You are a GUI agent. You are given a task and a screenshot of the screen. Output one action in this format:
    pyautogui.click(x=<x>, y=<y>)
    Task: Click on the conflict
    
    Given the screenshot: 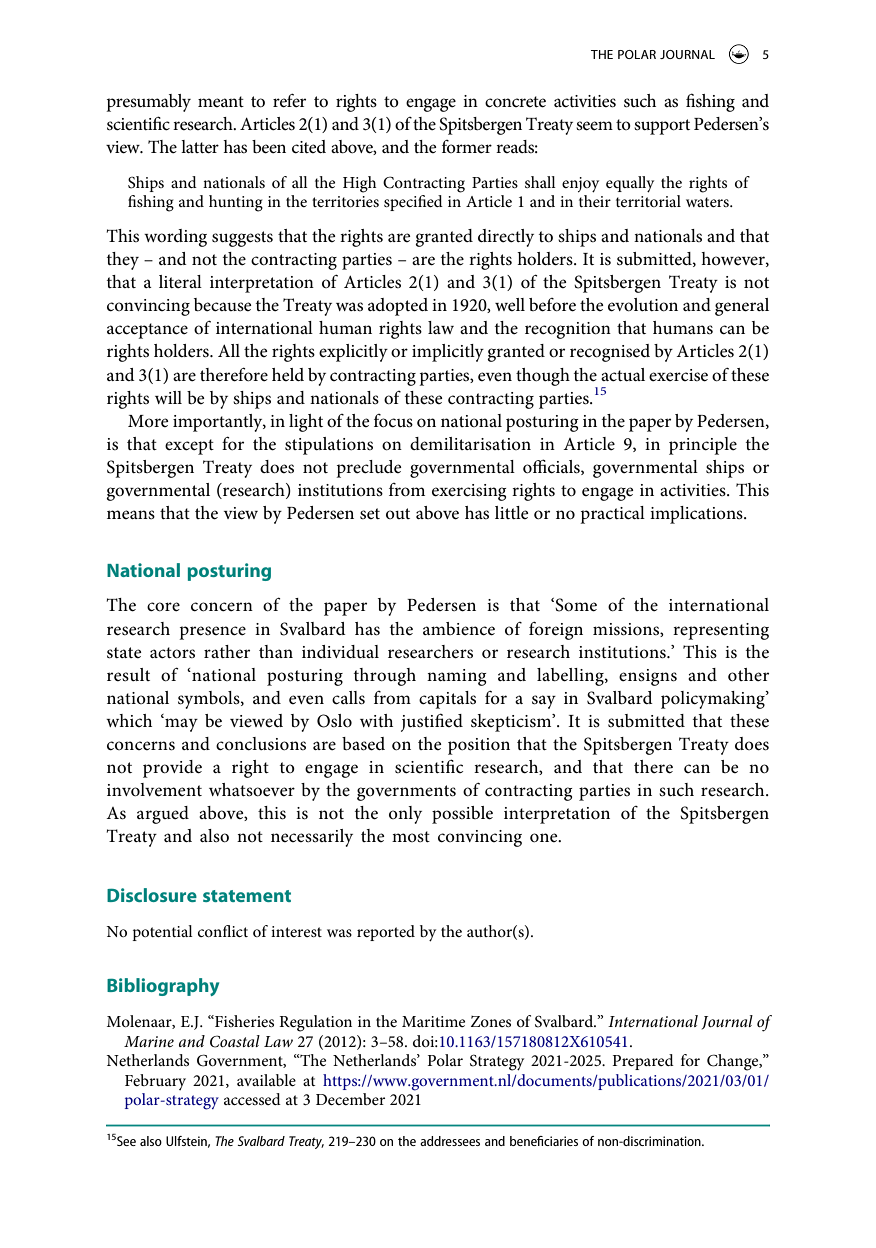 What is the action you would take?
    pyautogui.click(x=223, y=931)
